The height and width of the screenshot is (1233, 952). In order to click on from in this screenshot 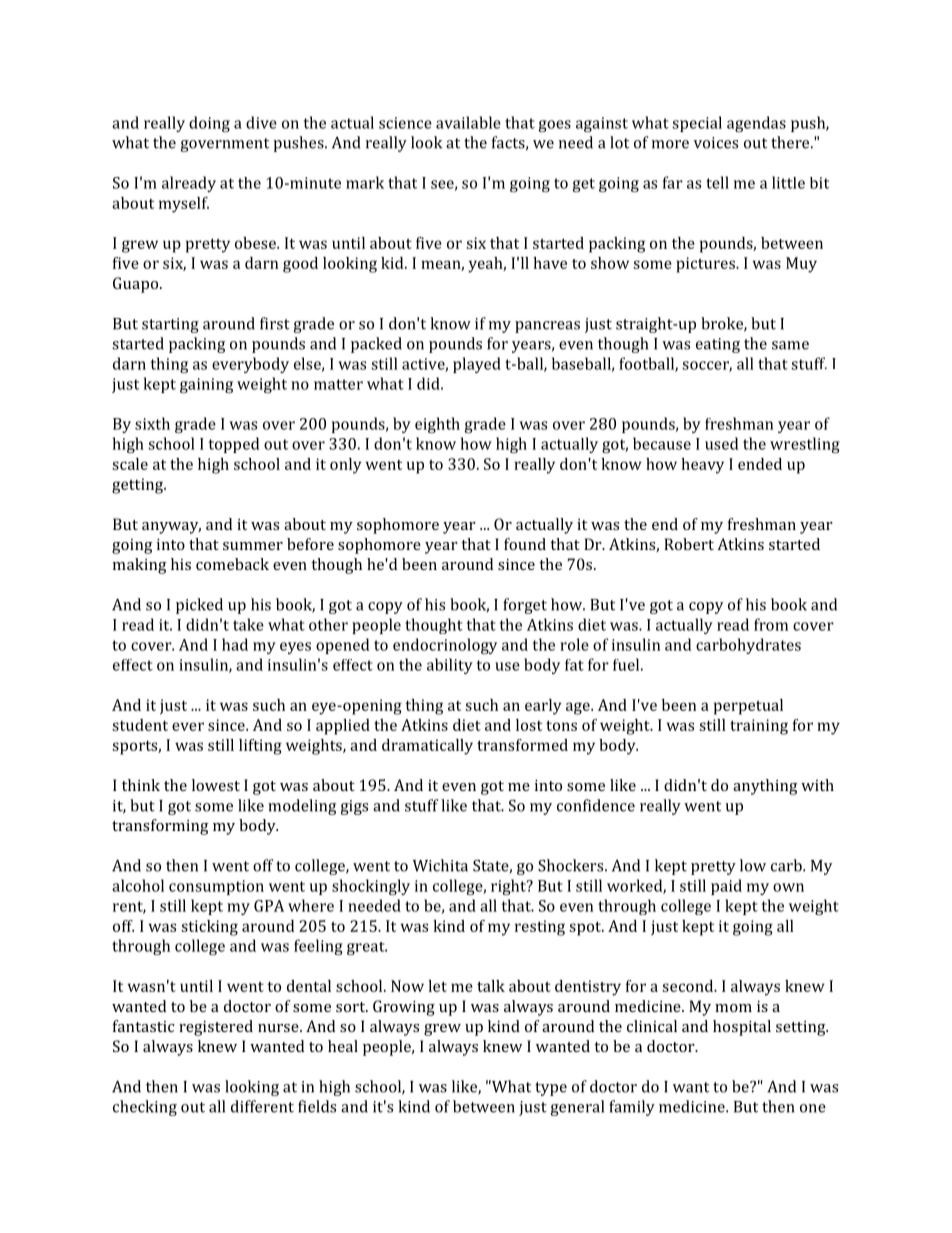, I will do `click(771, 624)`.
